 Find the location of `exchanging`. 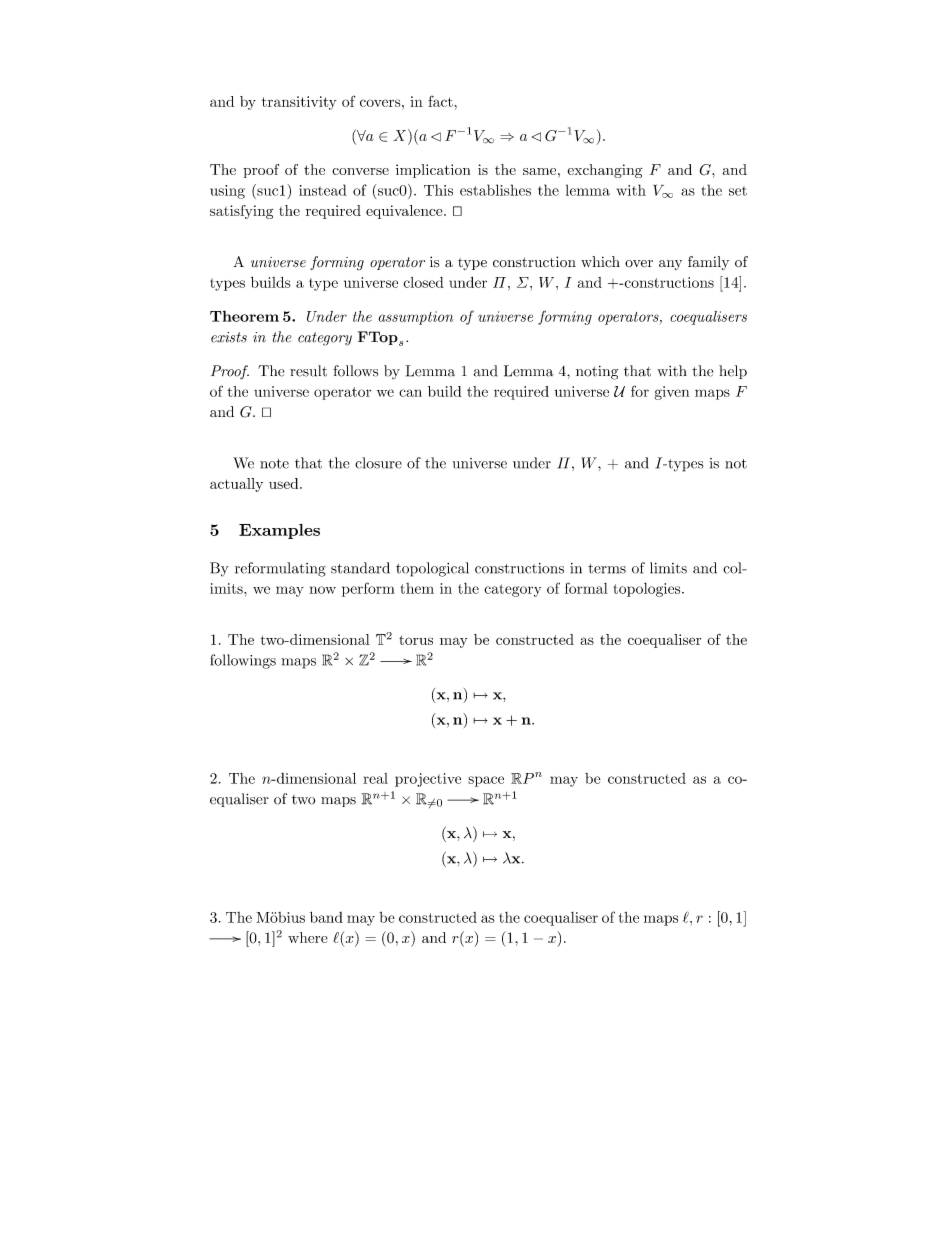

exchanging is located at coordinates (604, 171).
